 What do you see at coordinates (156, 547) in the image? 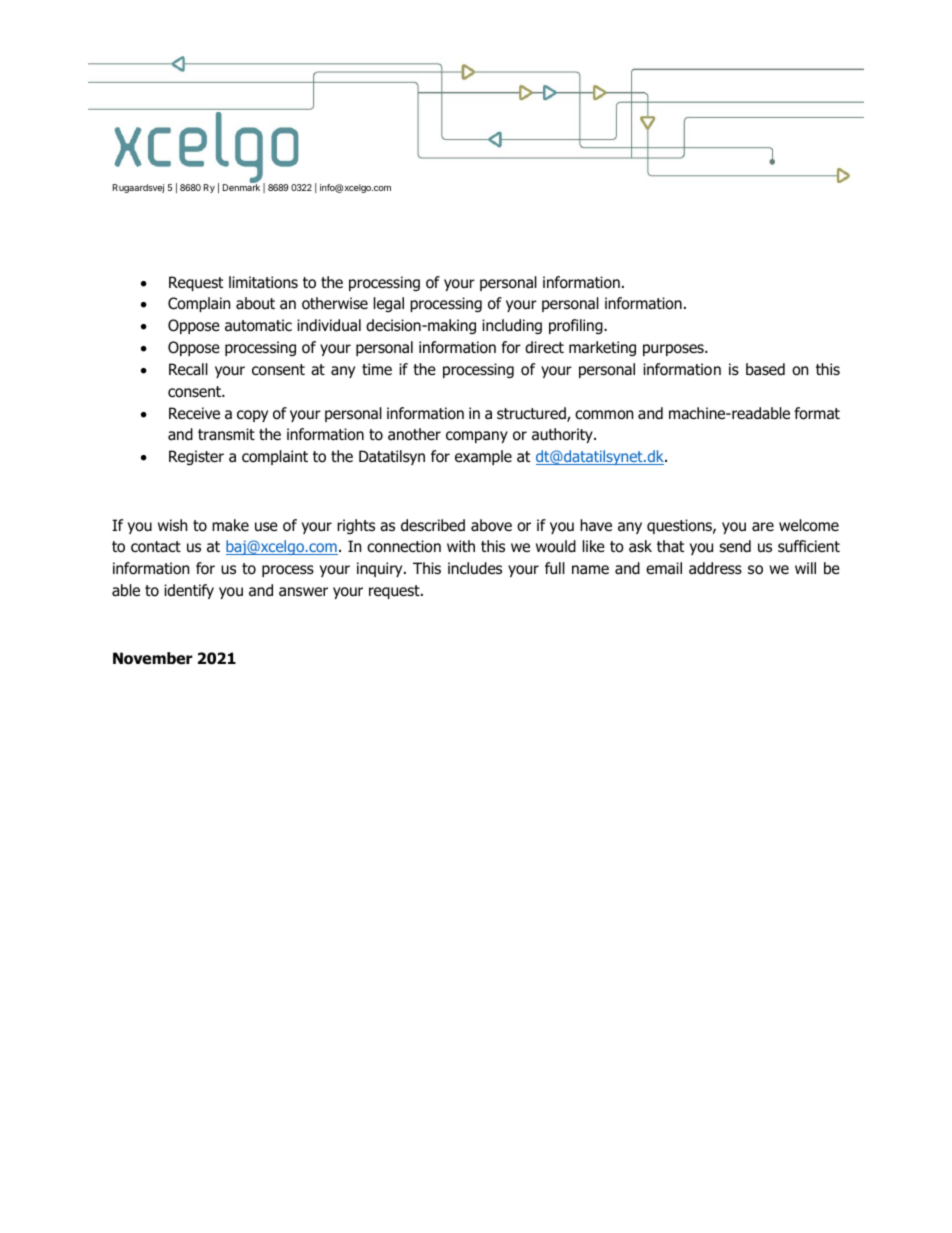
I see `contact` at bounding box center [156, 547].
